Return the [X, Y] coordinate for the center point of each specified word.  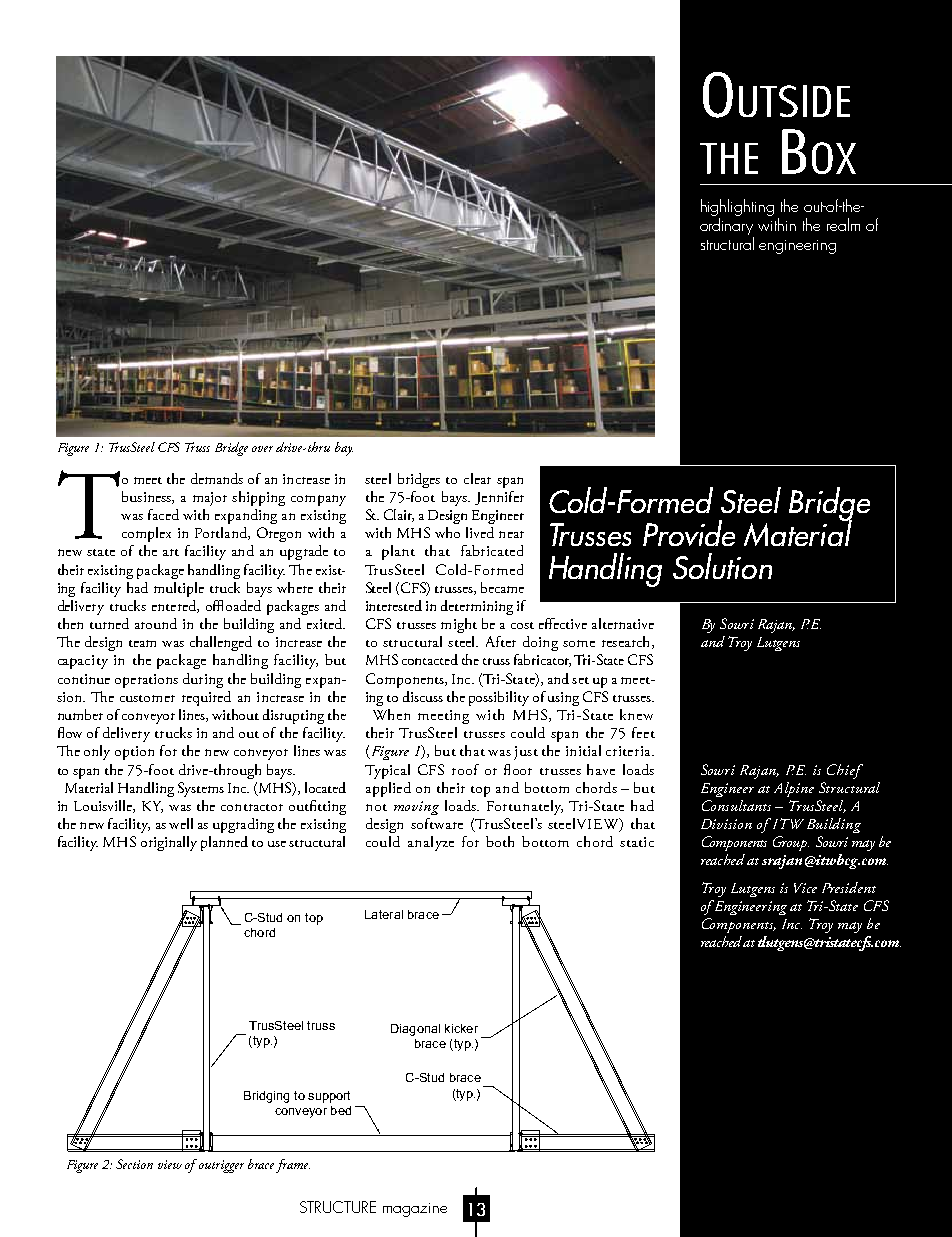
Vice [805, 888]
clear [477, 478]
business [147, 497]
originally [169, 843]
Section [134, 1164]
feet [643, 732]
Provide [689, 533]
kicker [461, 1028]
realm [843, 224]
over [262, 449]
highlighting [737, 209]
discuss [423, 696]
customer [147, 698]
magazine [415, 1210]
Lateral [384, 914]
